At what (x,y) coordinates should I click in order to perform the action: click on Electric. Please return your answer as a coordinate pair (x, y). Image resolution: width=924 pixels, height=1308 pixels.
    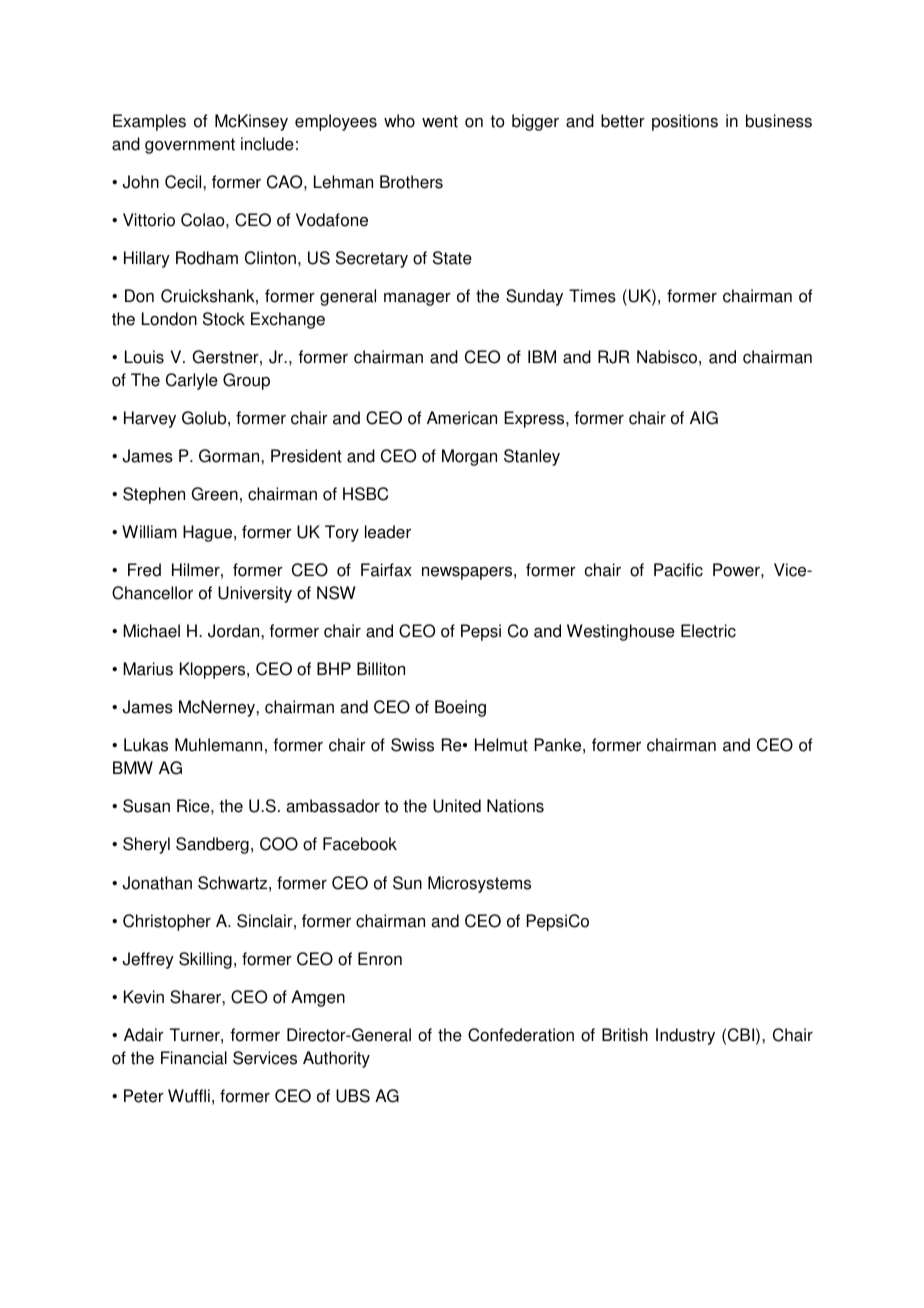
    Looking at the image, I should click on (708, 631).
